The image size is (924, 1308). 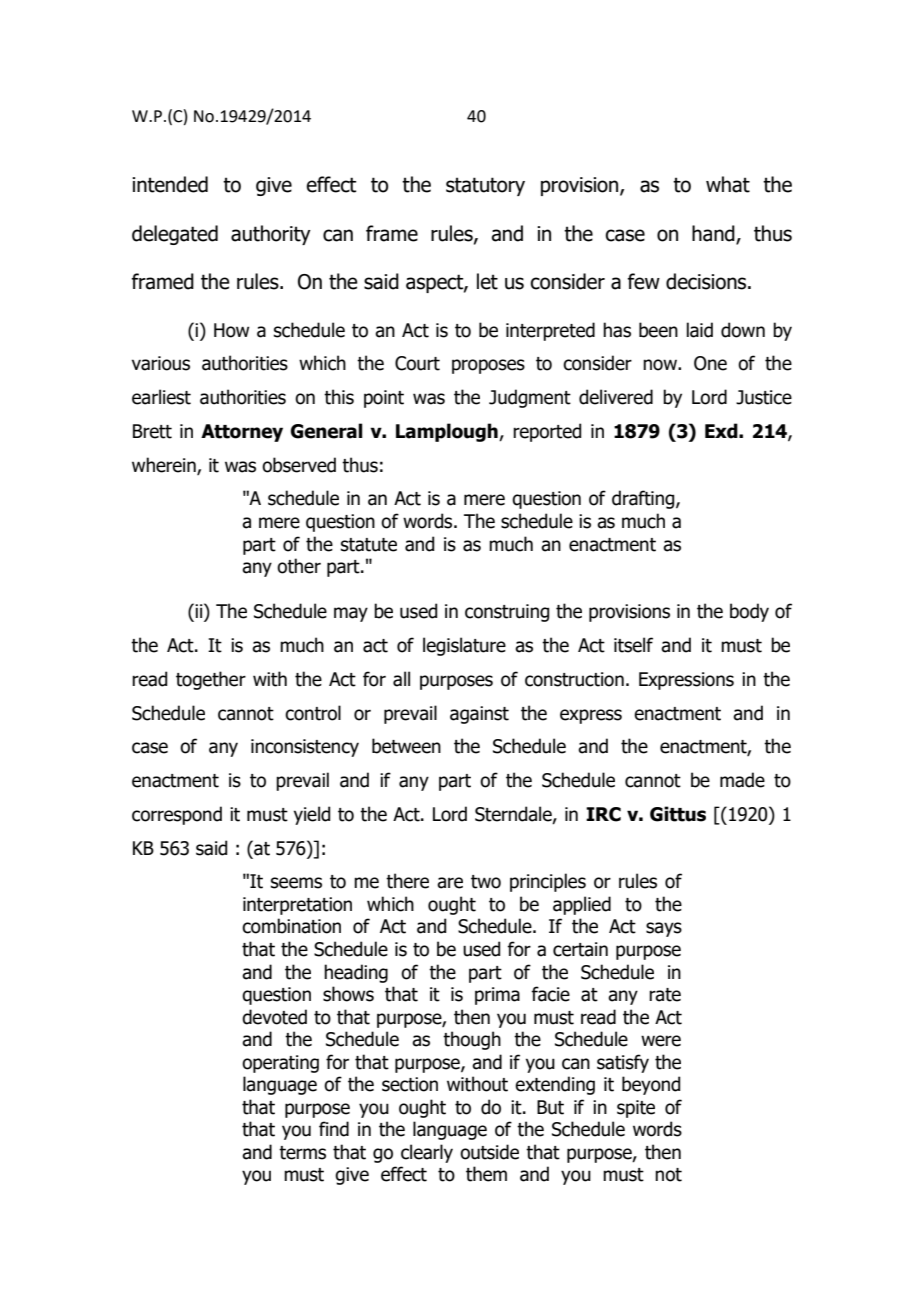 I want to click on statutory, so click(x=485, y=186).
